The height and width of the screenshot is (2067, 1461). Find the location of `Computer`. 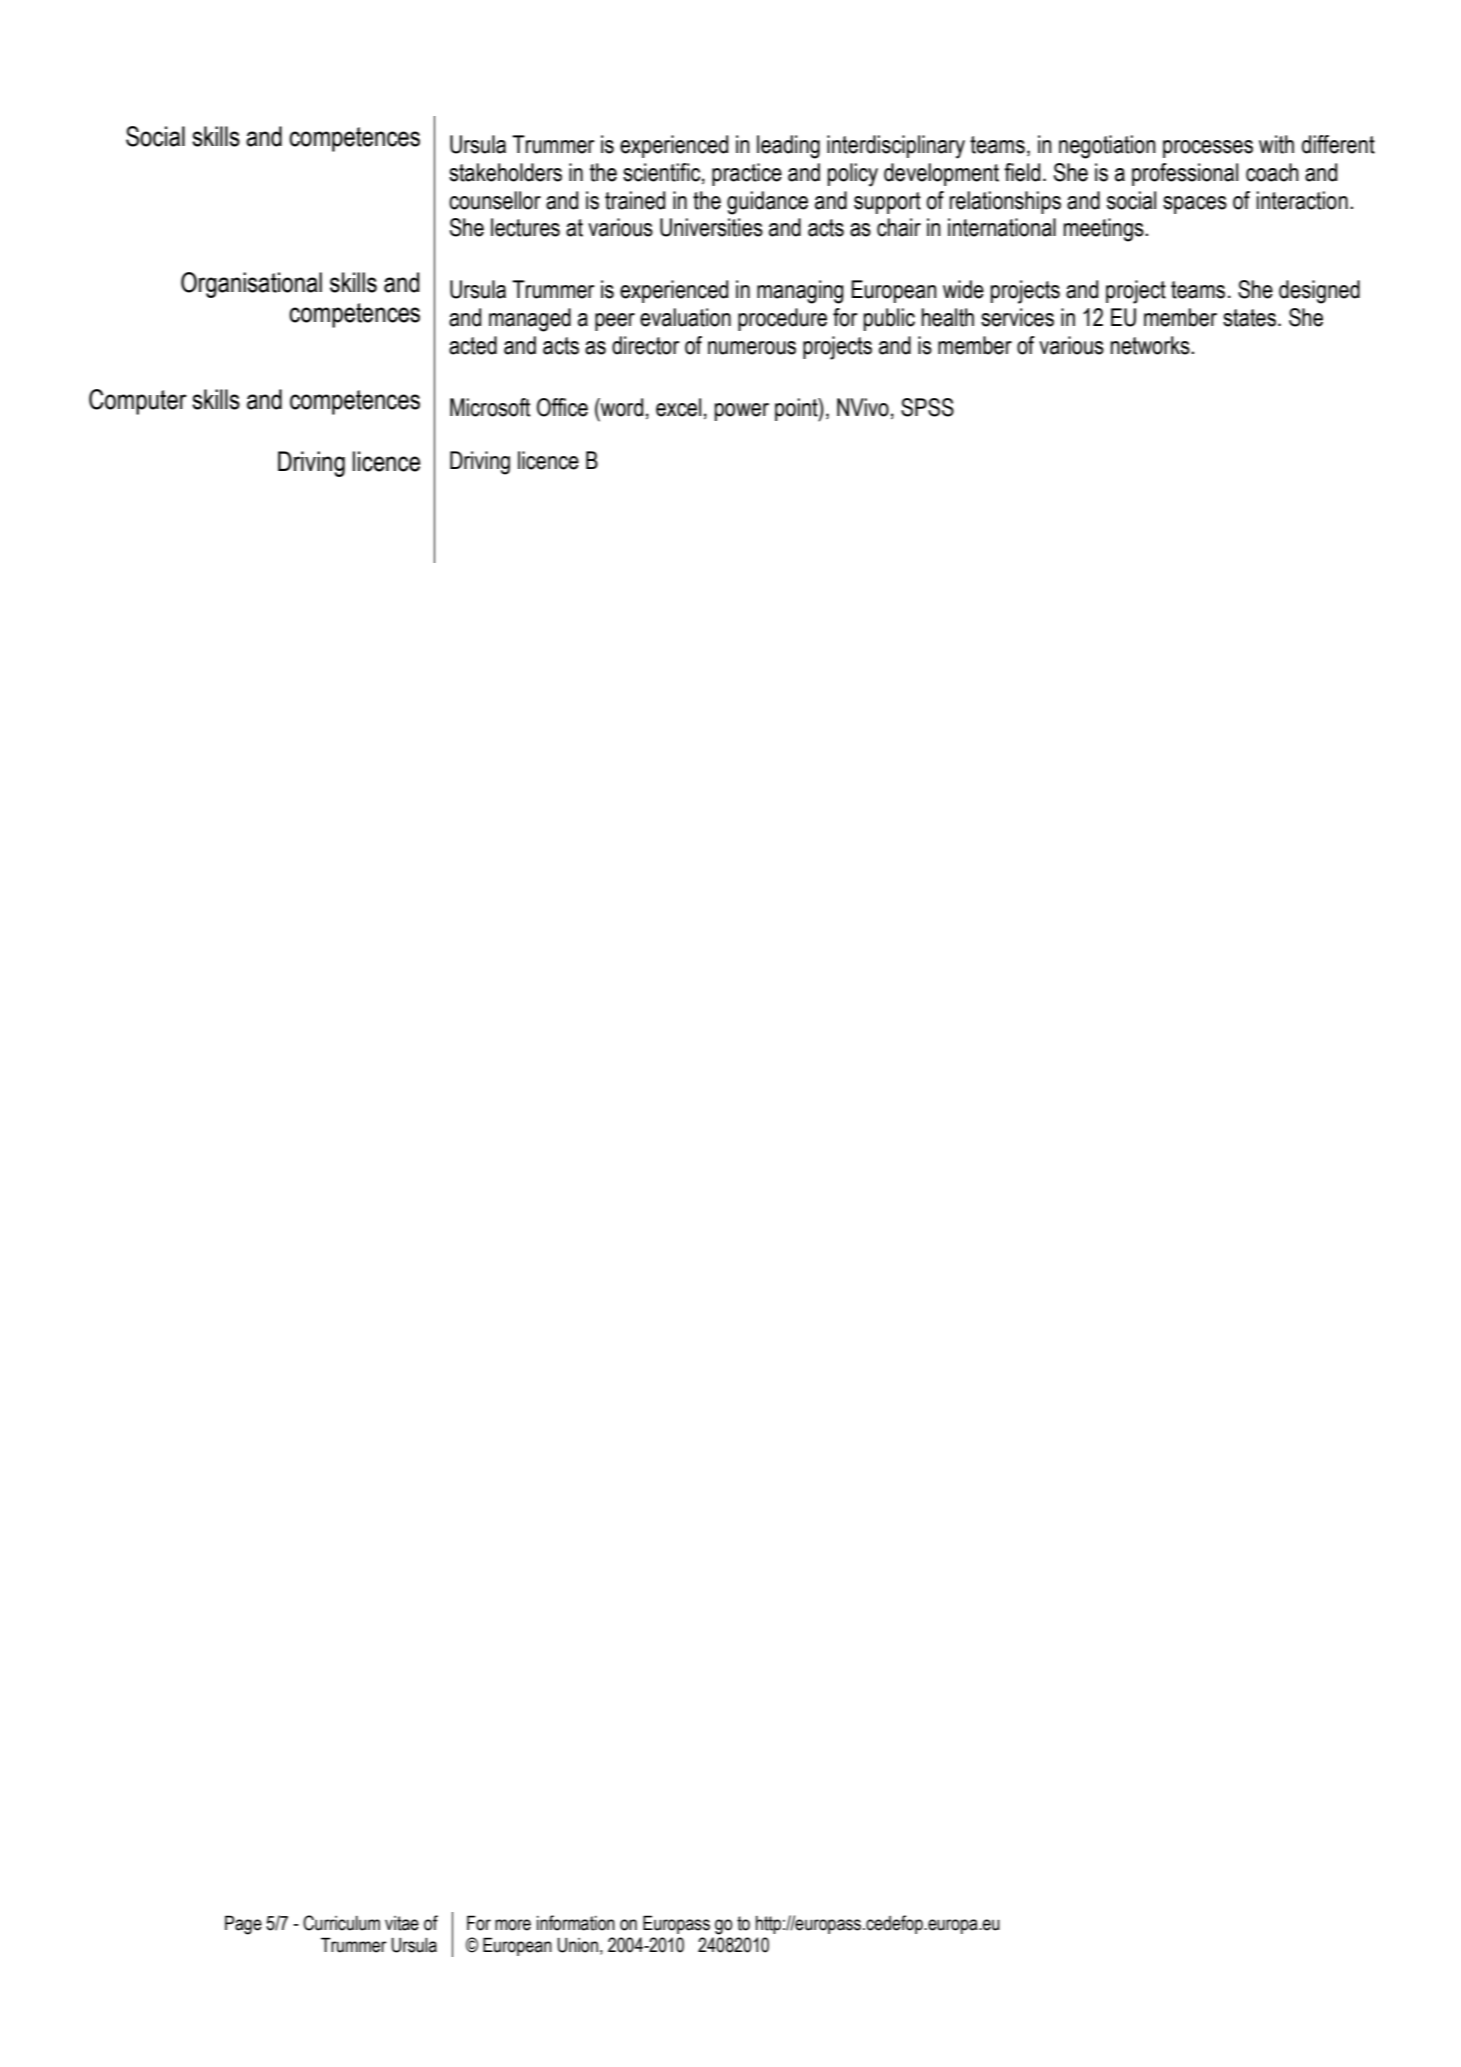

Computer is located at coordinates (138, 402).
